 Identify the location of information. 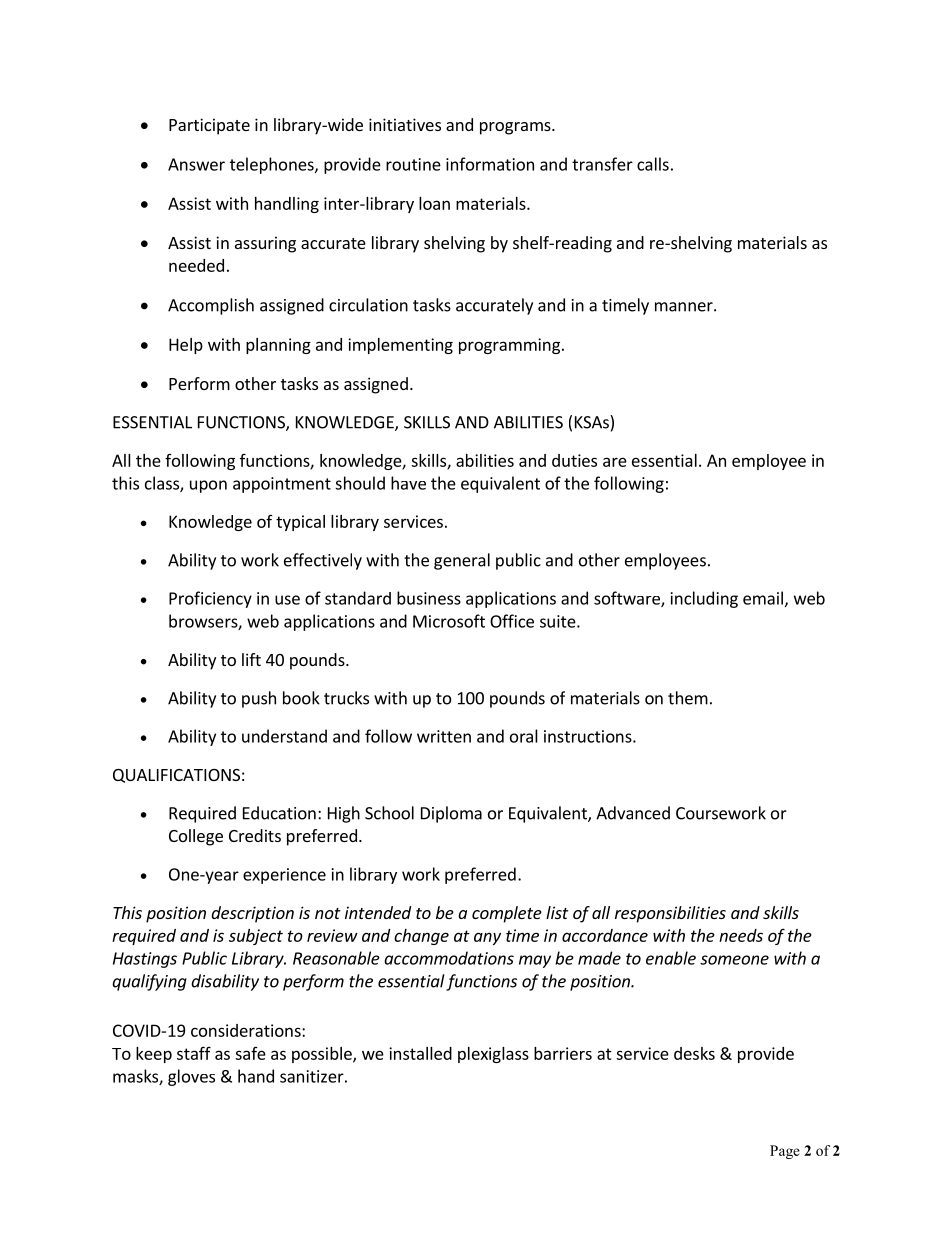
(490, 164).
